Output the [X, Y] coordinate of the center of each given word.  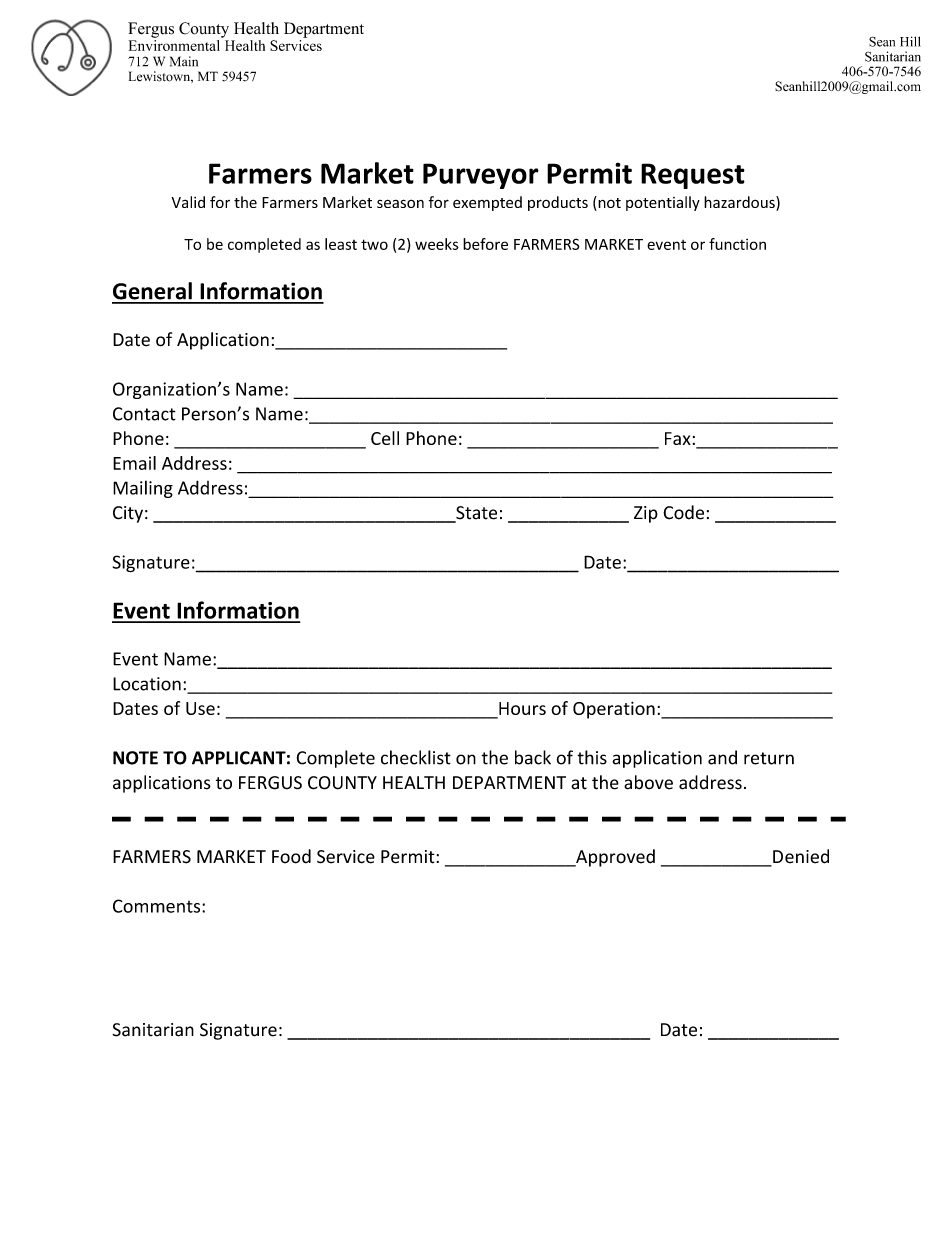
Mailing [143, 489]
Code [683, 512]
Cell [385, 438]
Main [184, 61]
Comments [158, 906]
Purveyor [481, 176]
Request [693, 176]
